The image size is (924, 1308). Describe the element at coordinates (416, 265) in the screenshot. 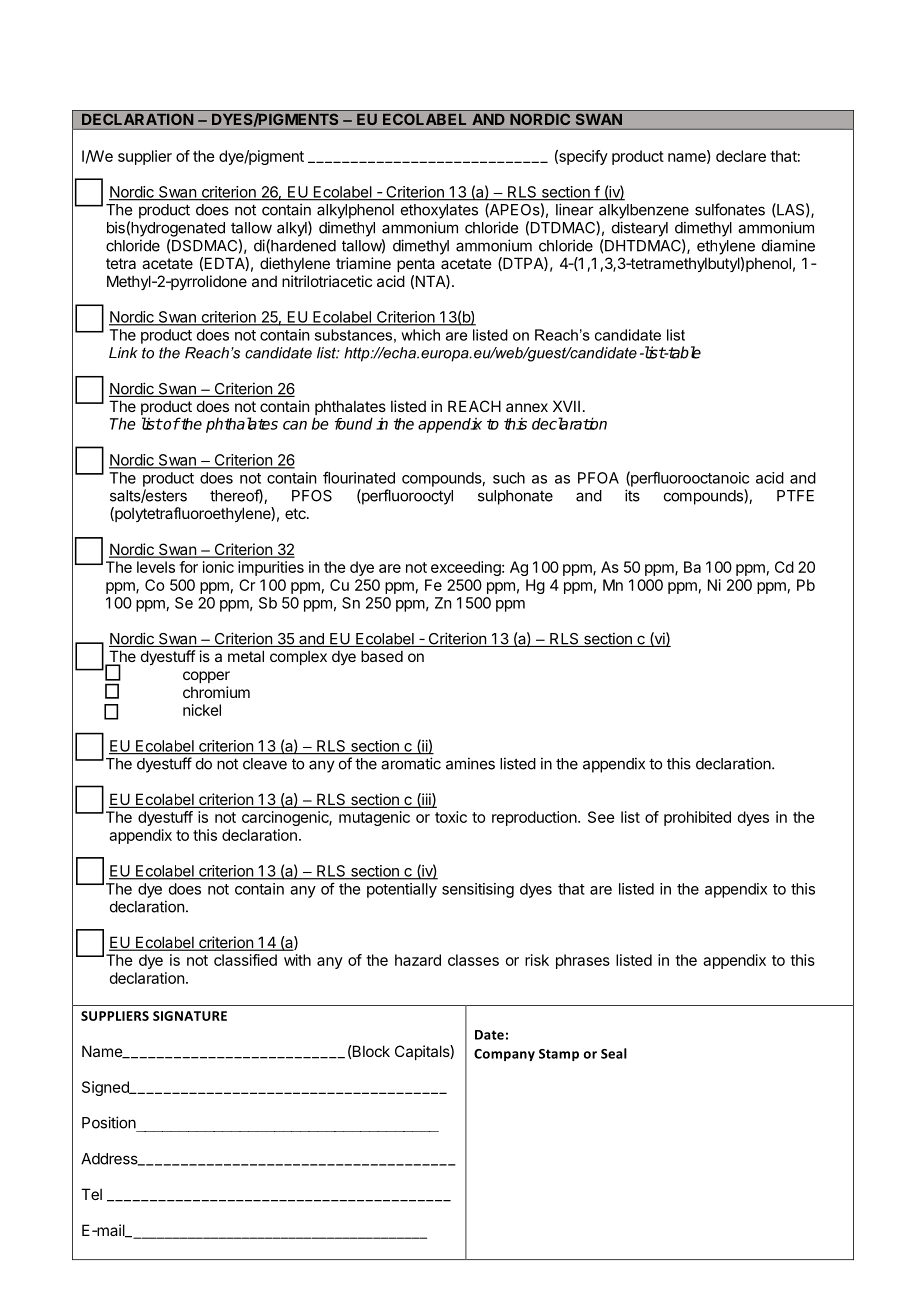

I see `penta` at that location.
